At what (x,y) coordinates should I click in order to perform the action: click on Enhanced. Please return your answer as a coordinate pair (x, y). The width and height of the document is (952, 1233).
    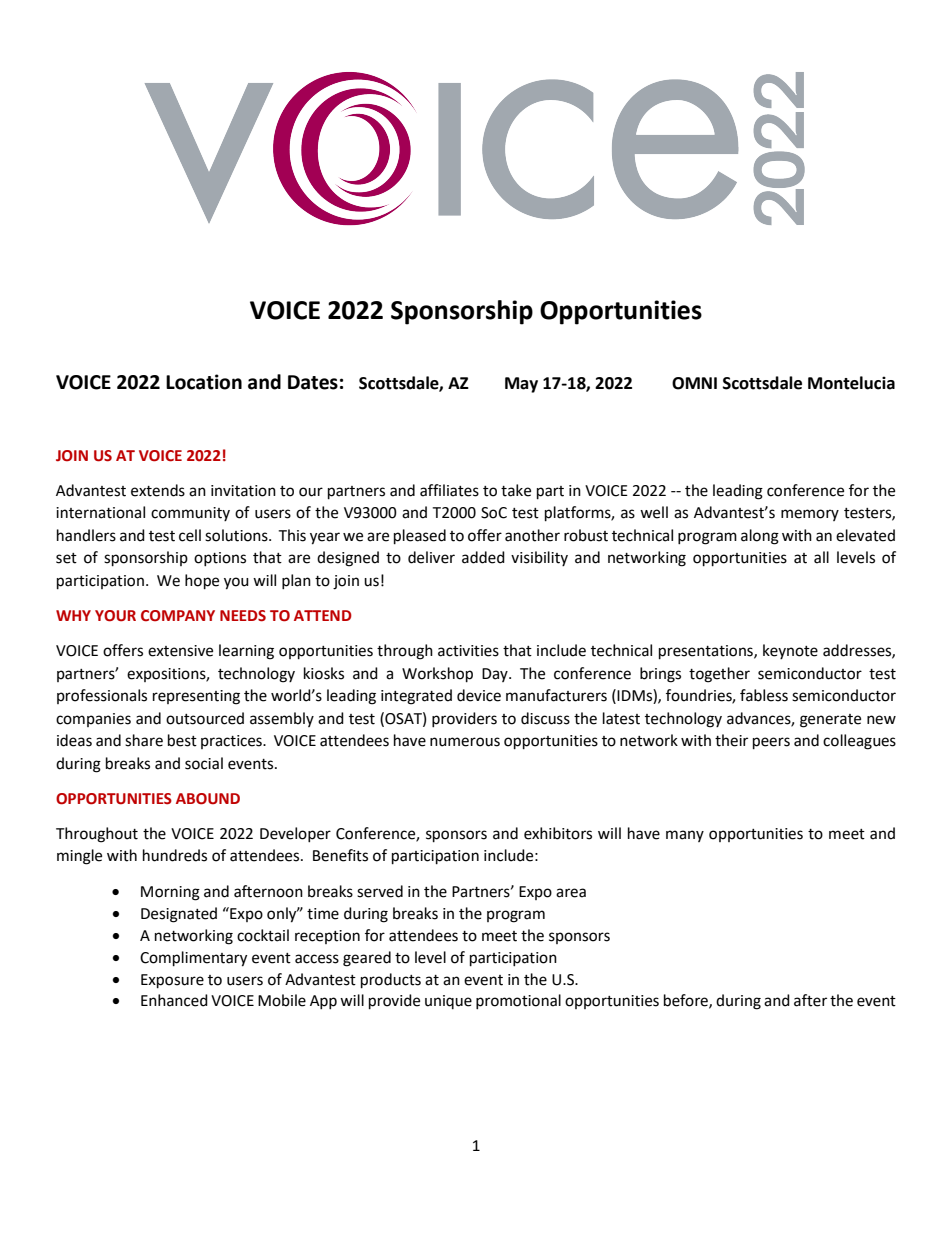
    Looking at the image, I should click on (174, 1000).
